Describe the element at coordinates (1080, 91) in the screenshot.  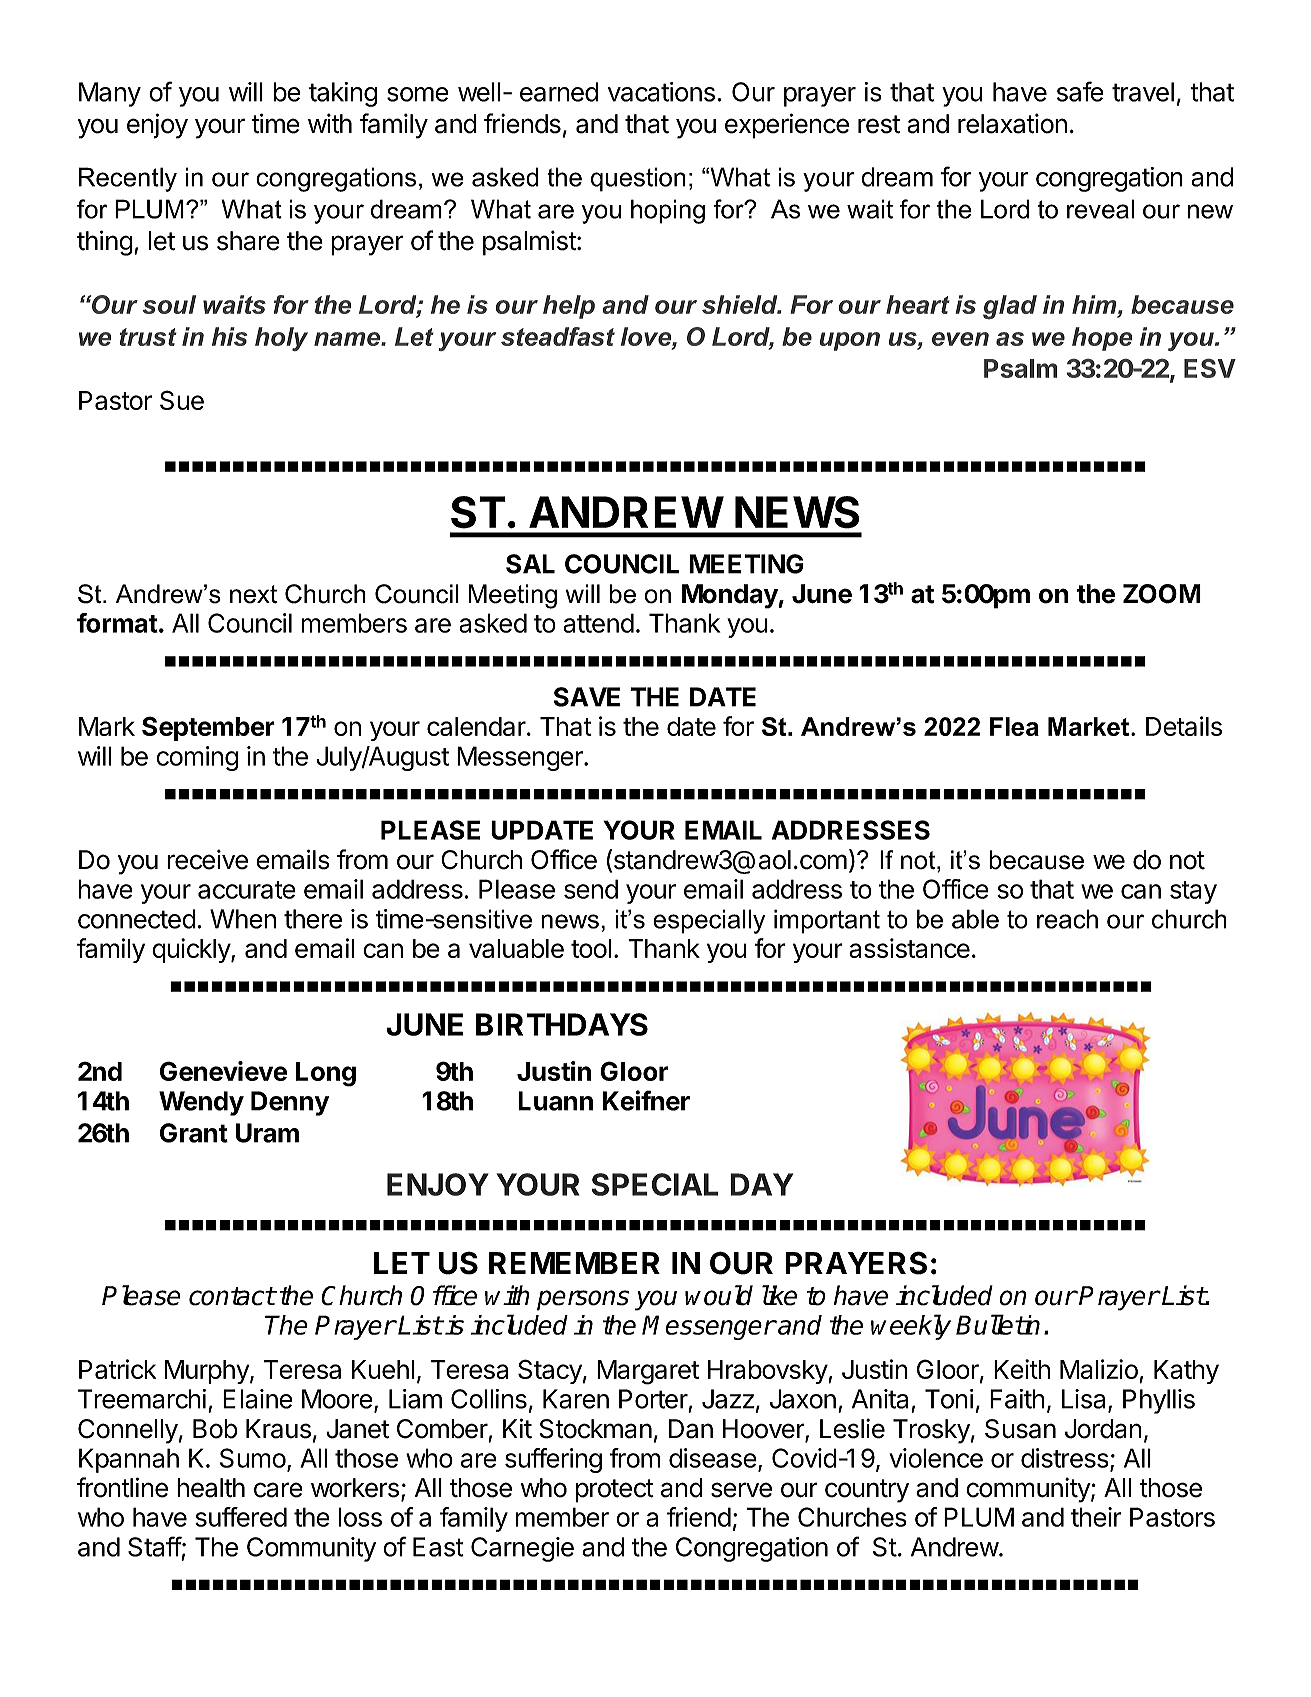
I see `safe` at that location.
